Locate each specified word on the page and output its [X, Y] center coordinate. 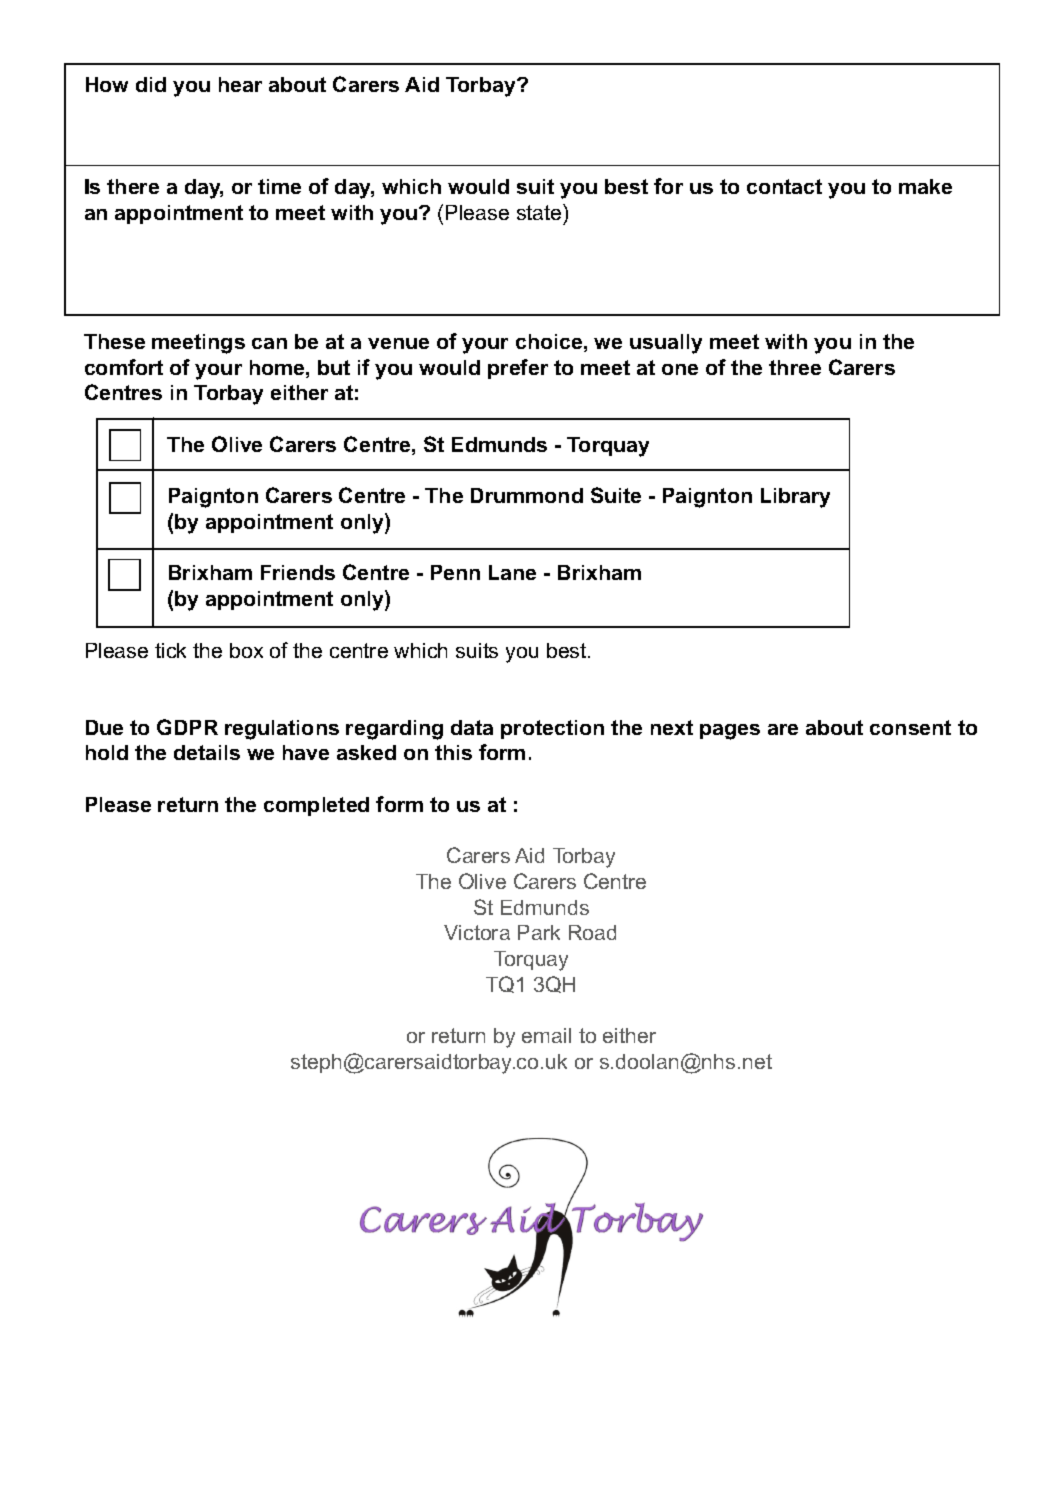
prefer [518, 369]
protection [552, 729]
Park [539, 932]
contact [784, 186]
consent [910, 727]
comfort [124, 367]
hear [240, 84]
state [540, 212]
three [795, 367]
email [546, 1035]
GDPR [187, 727]
